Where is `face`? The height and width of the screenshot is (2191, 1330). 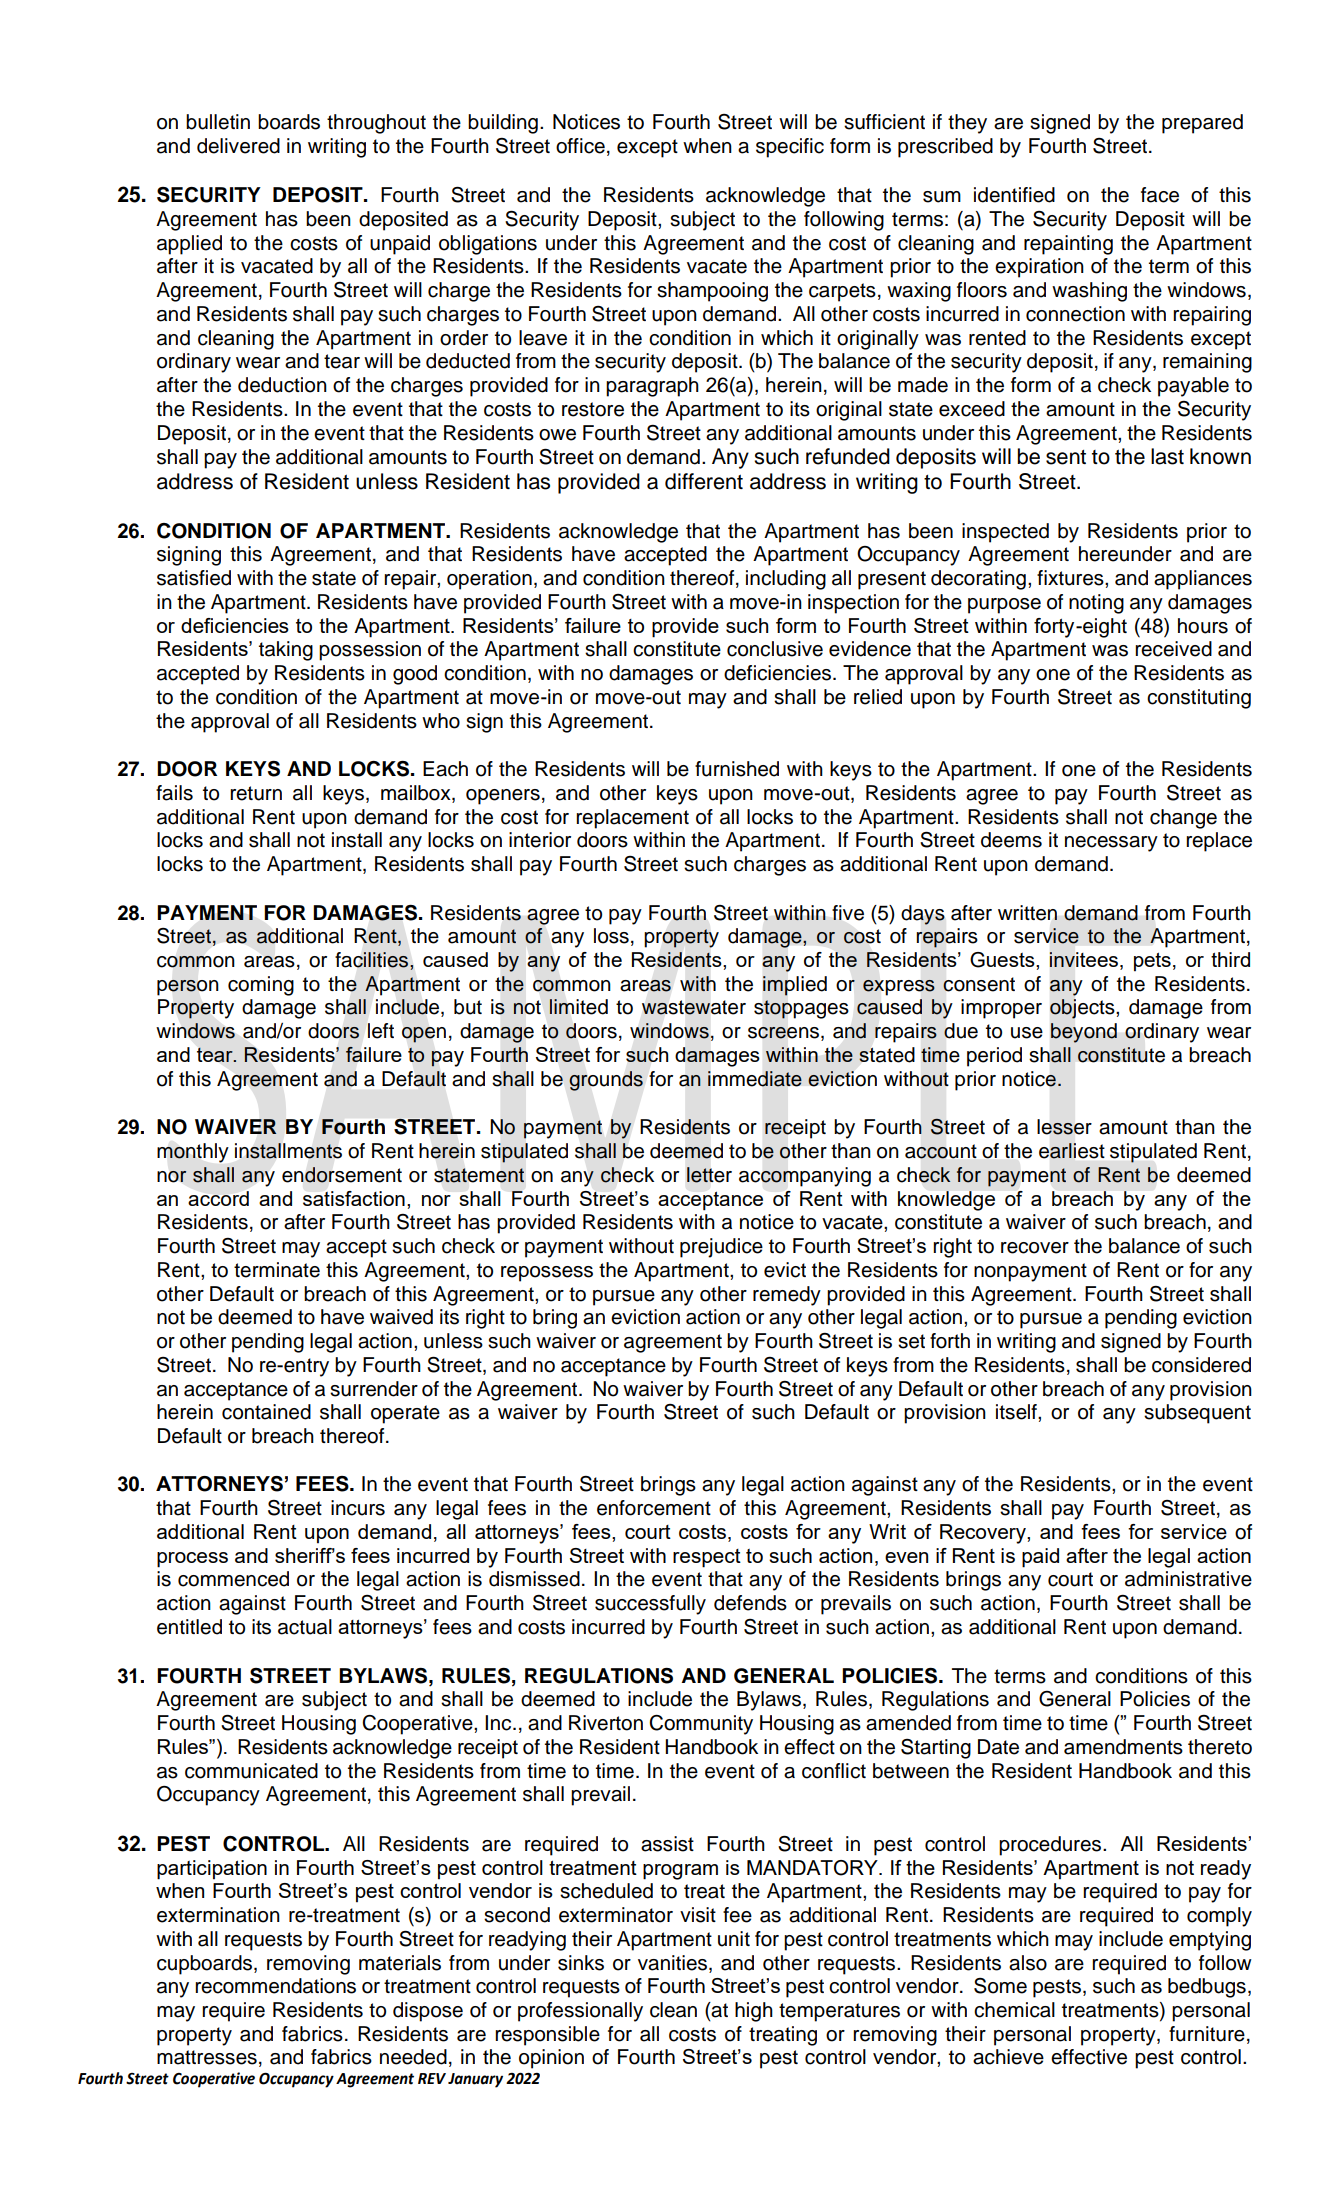 face is located at coordinates (1160, 195).
